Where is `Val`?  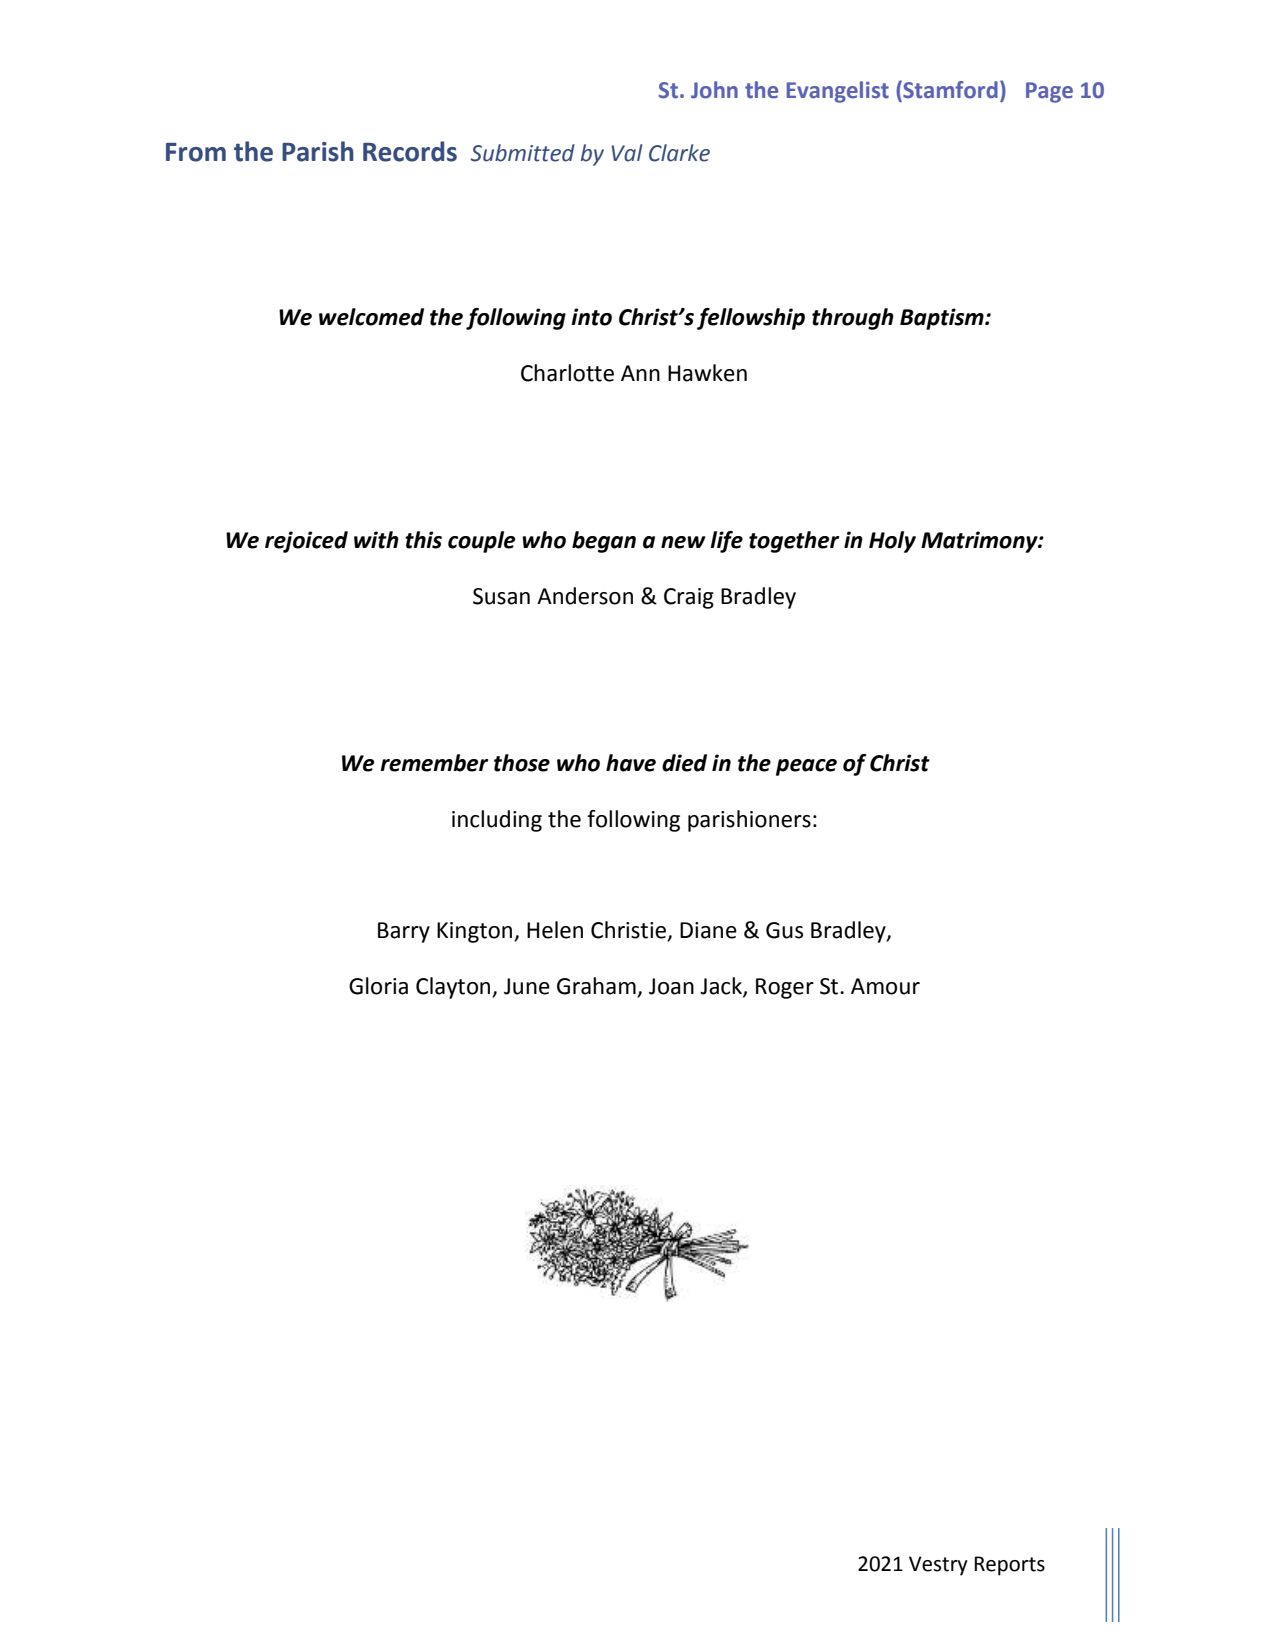 Val is located at coordinates (626, 153).
